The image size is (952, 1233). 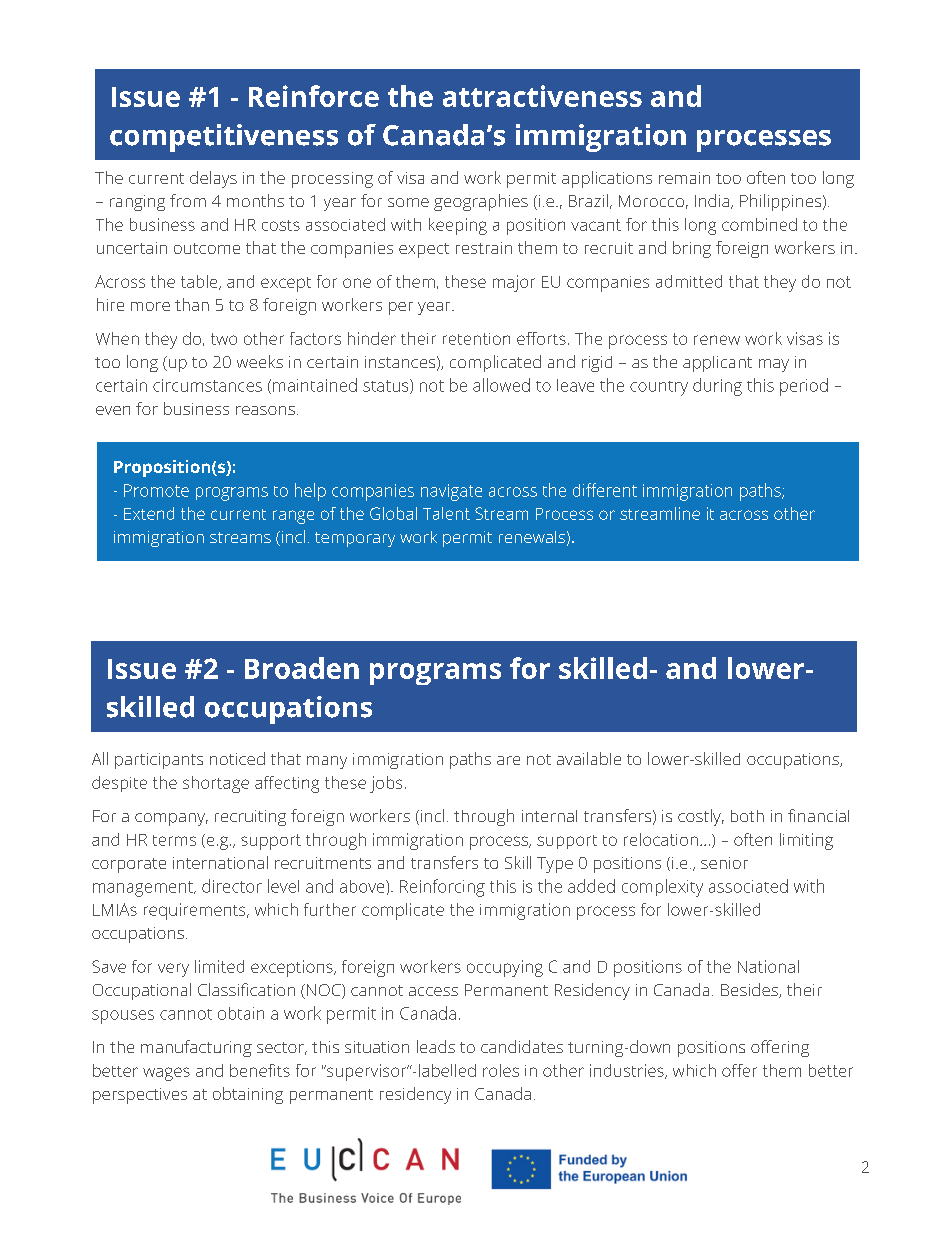 I want to click on retention, so click(x=476, y=339).
